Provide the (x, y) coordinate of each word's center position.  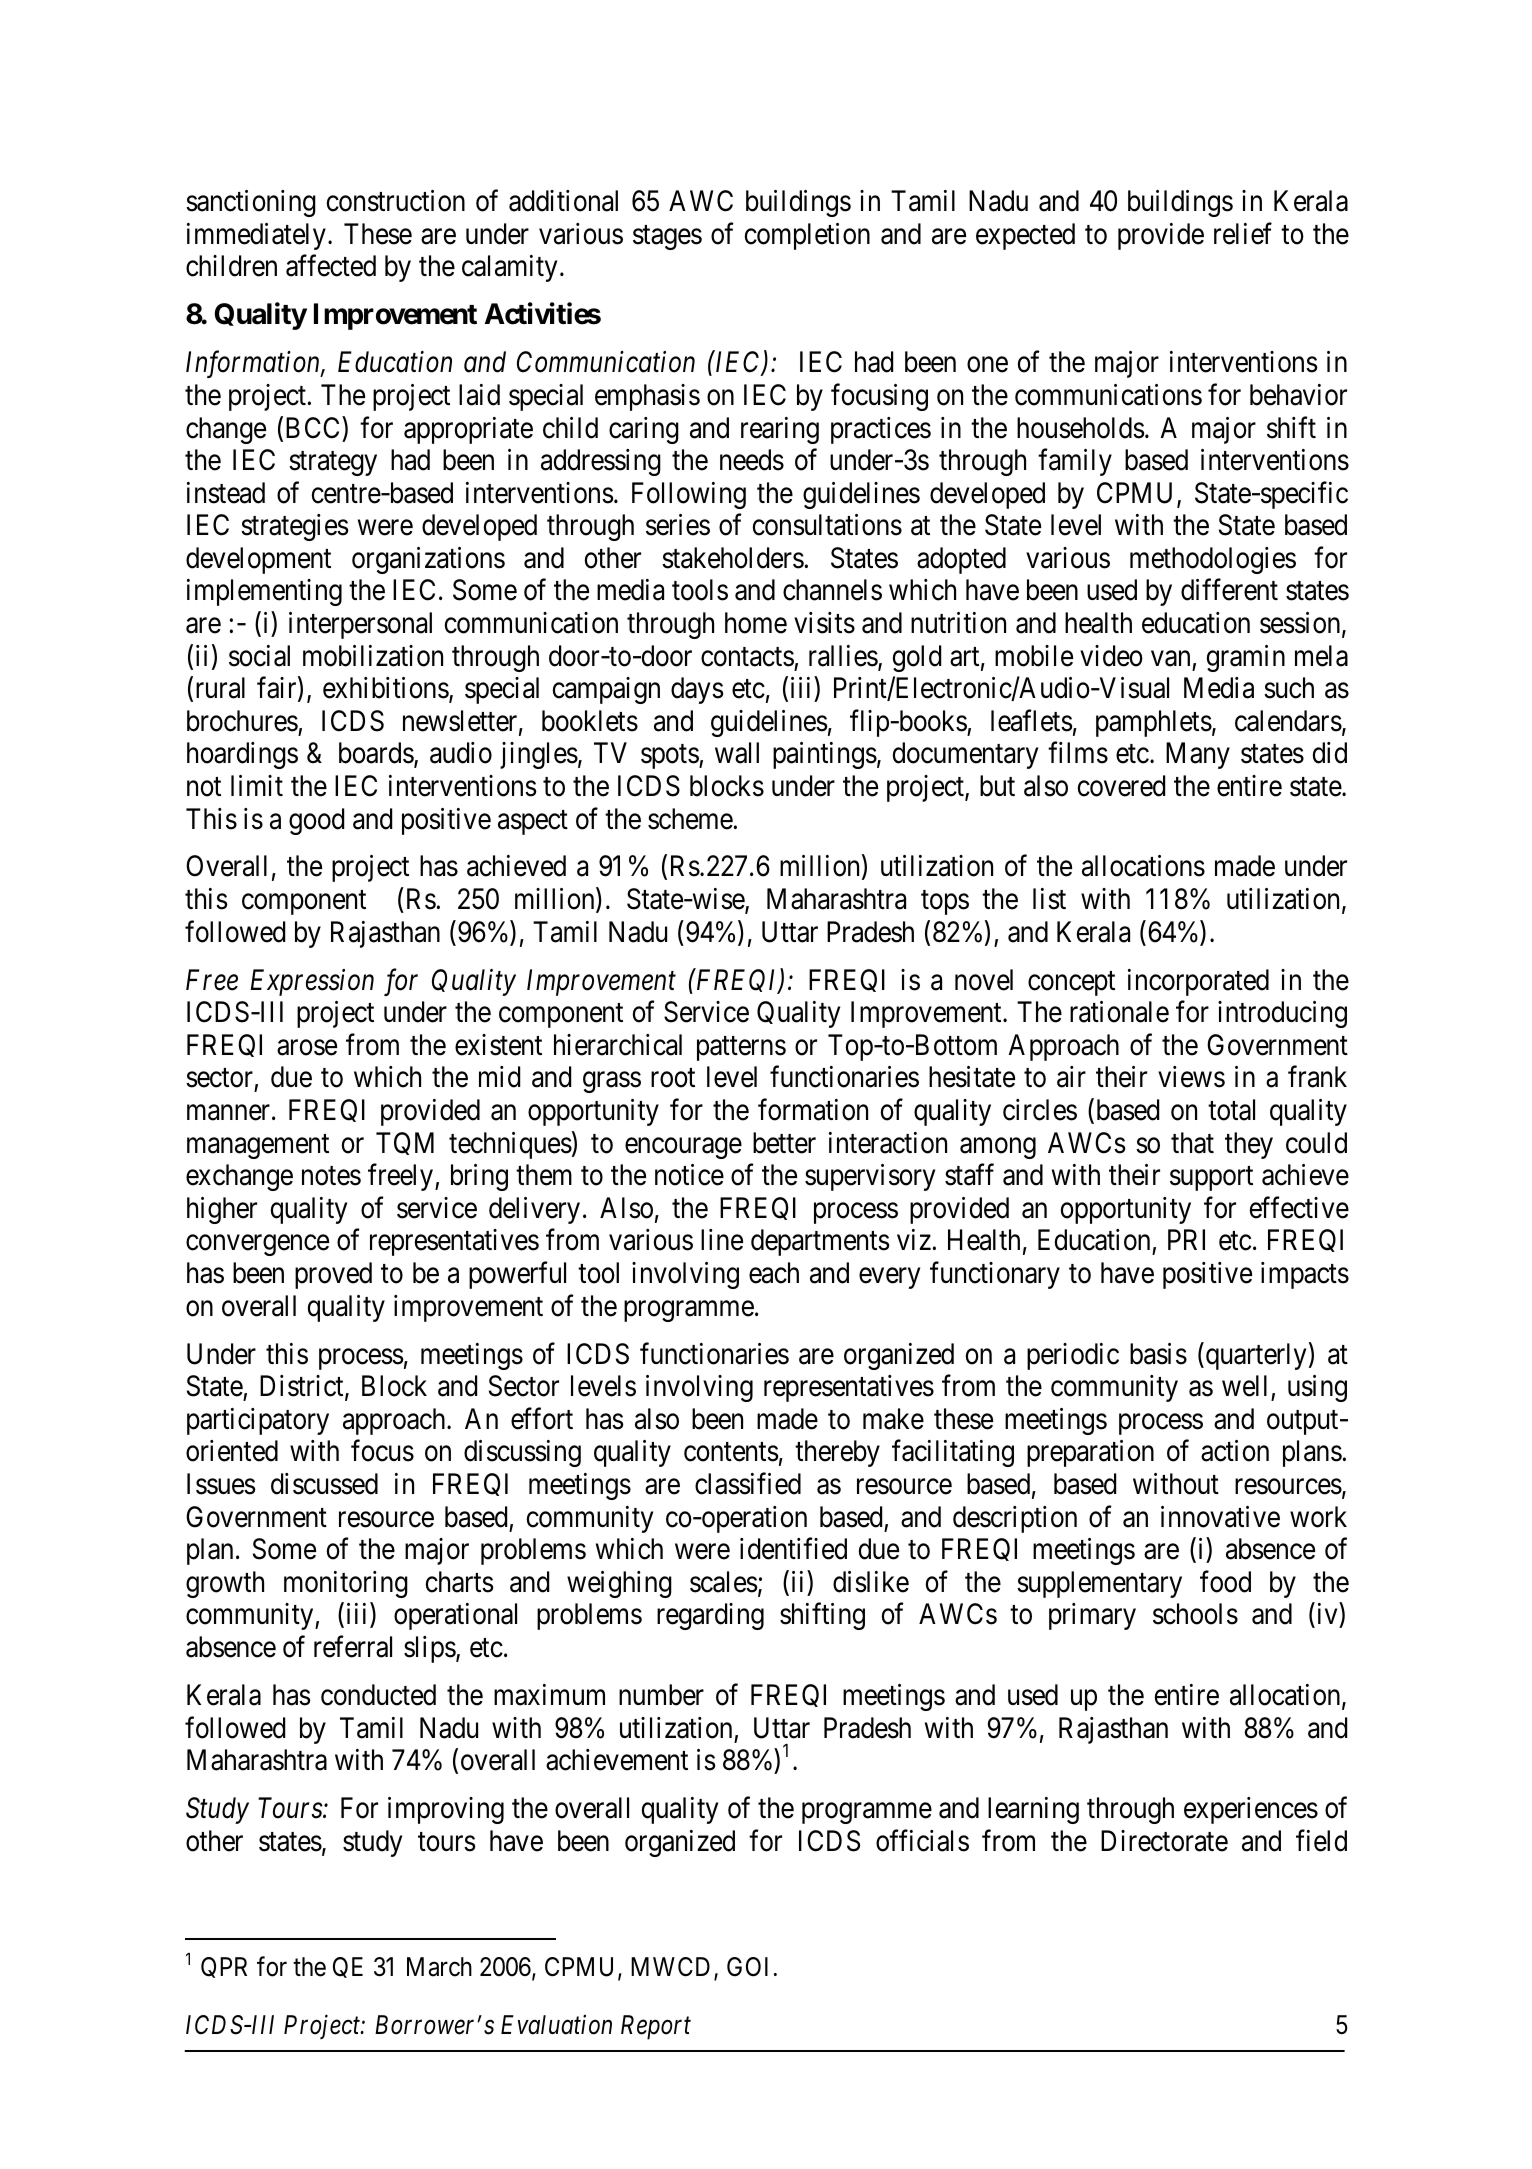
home (756, 623)
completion (807, 236)
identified (793, 1549)
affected (331, 266)
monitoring (346, 1584)
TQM (405, 1143)
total (1231, 1110)
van (1170, 659)
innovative (1220, 1517)
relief (1243, 233)
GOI (747, 1967)
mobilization (373, 656)
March (439, 1967)
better (784, 1143)
